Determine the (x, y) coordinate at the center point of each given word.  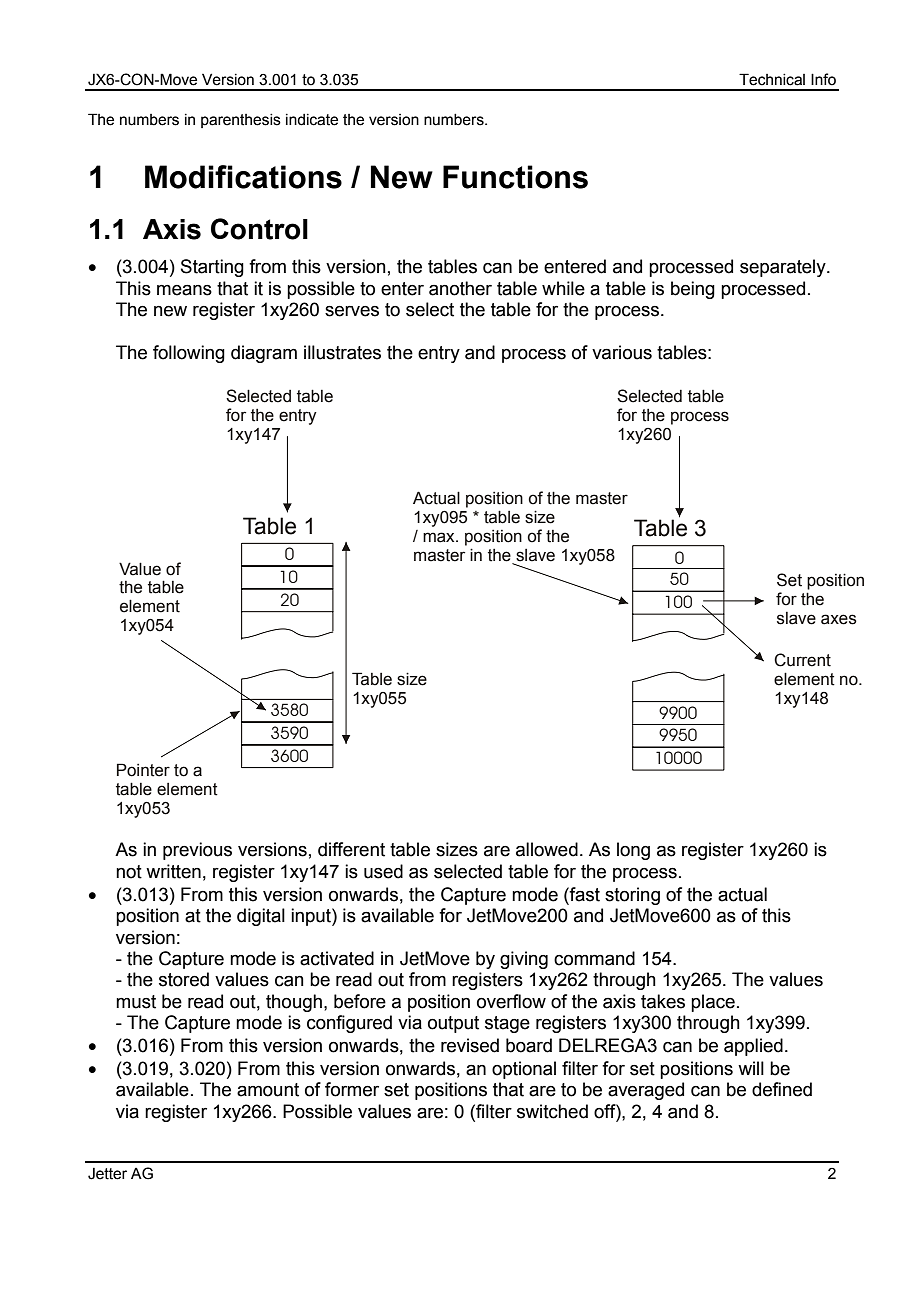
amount (268, 1090)
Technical (772, 79)
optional (524, 1070)
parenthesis (241, 121)
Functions (515, 177)
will (751, 1068)
